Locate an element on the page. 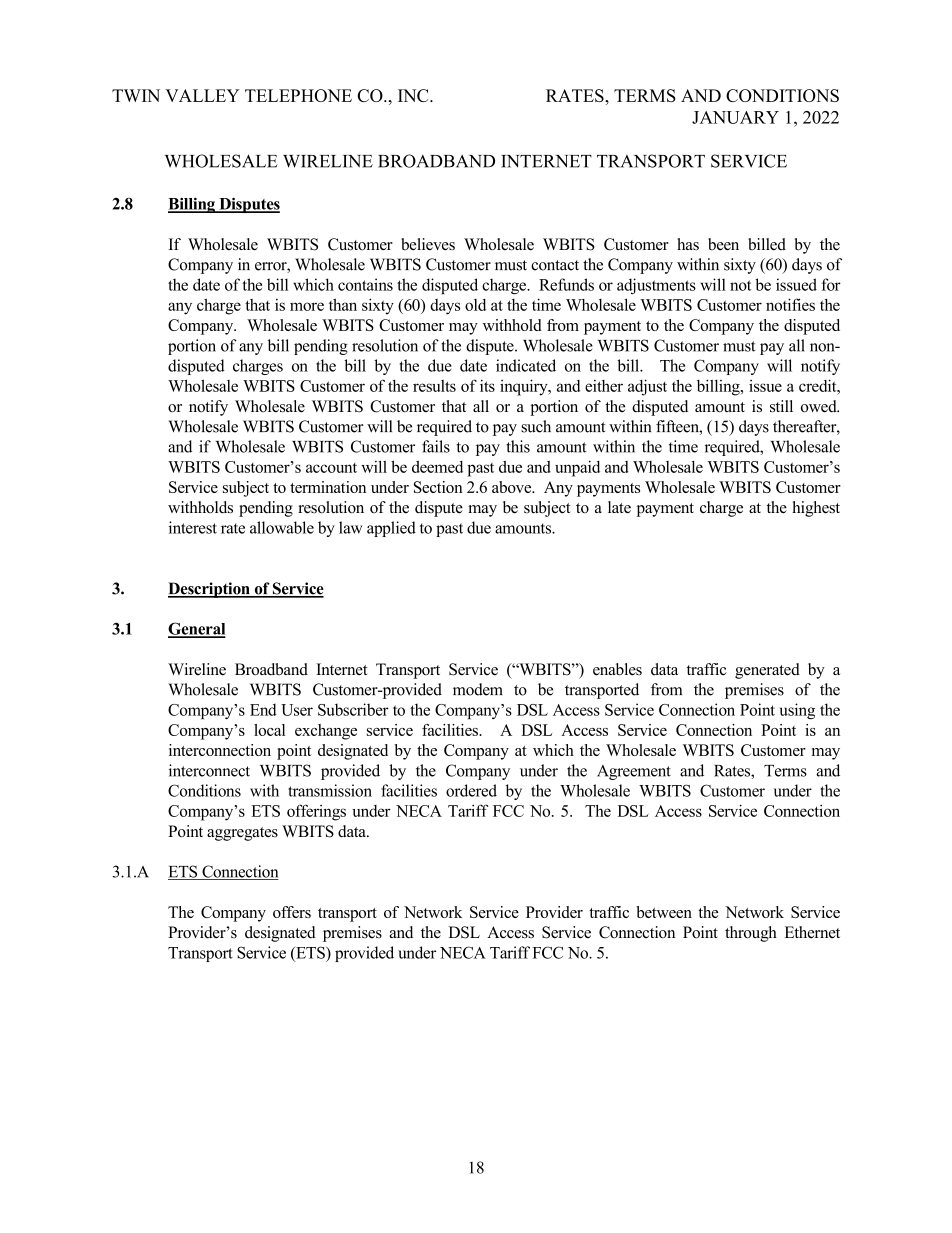 Image resolution: width=952 pixels, height=1233 pixels. above is located at coordinates (513, 487).
